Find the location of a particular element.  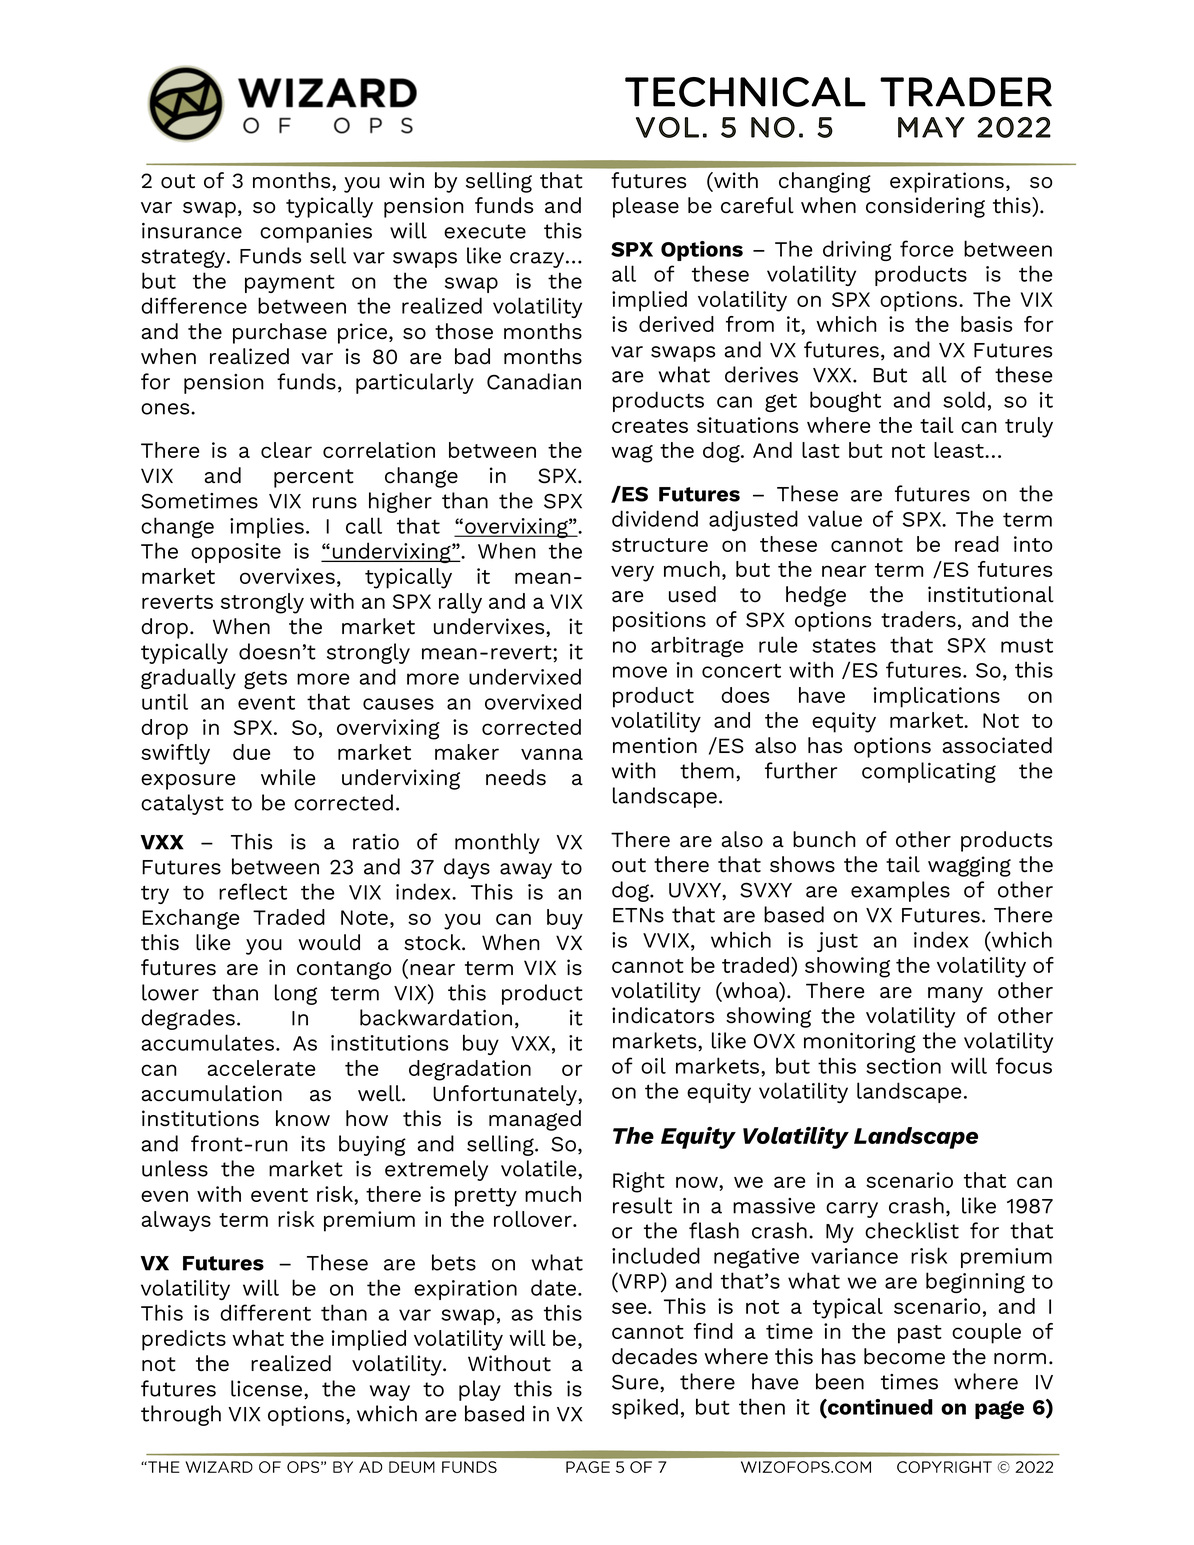

many is located at coordinates (955, 995).
